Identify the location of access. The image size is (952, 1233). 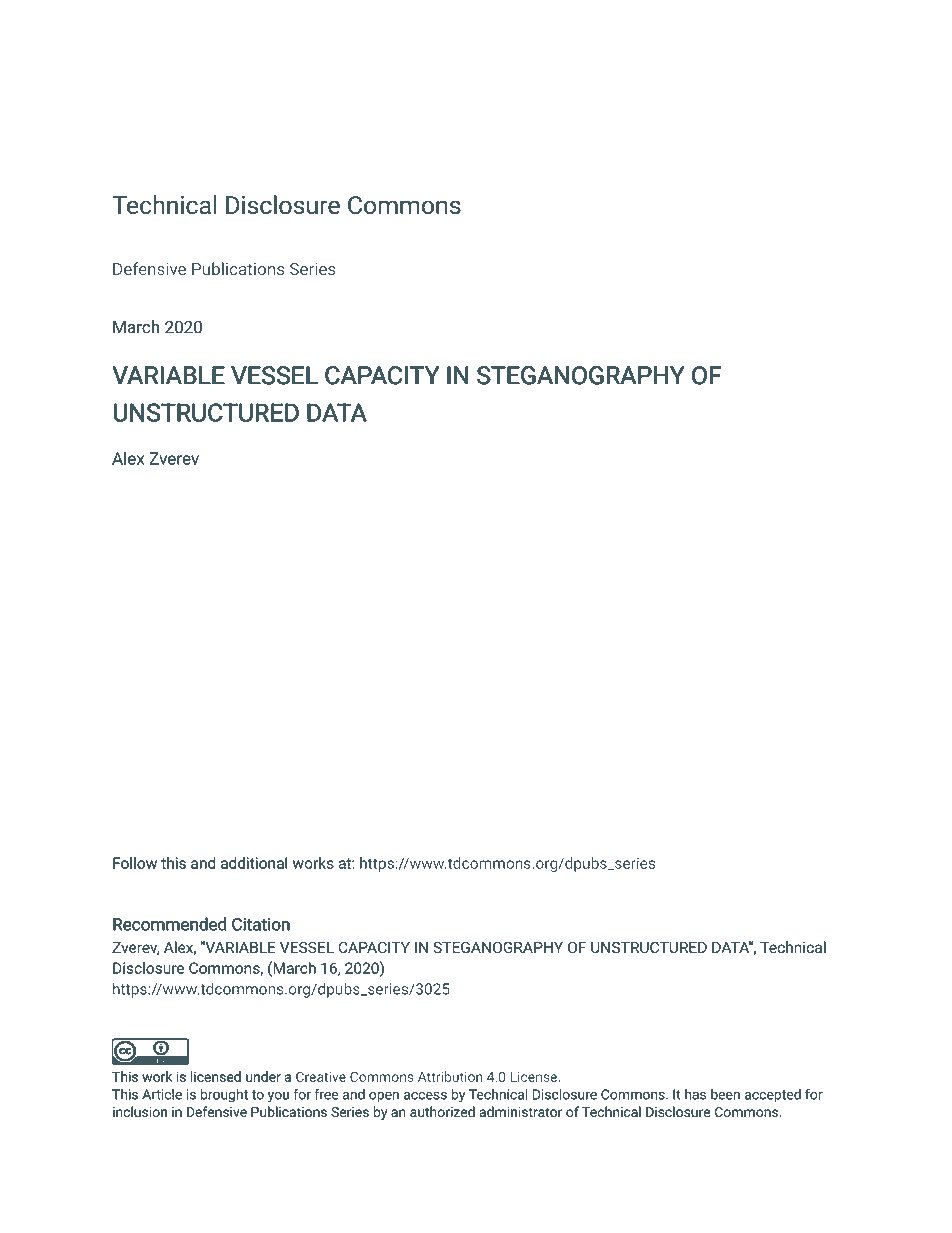
(425, 1095).
